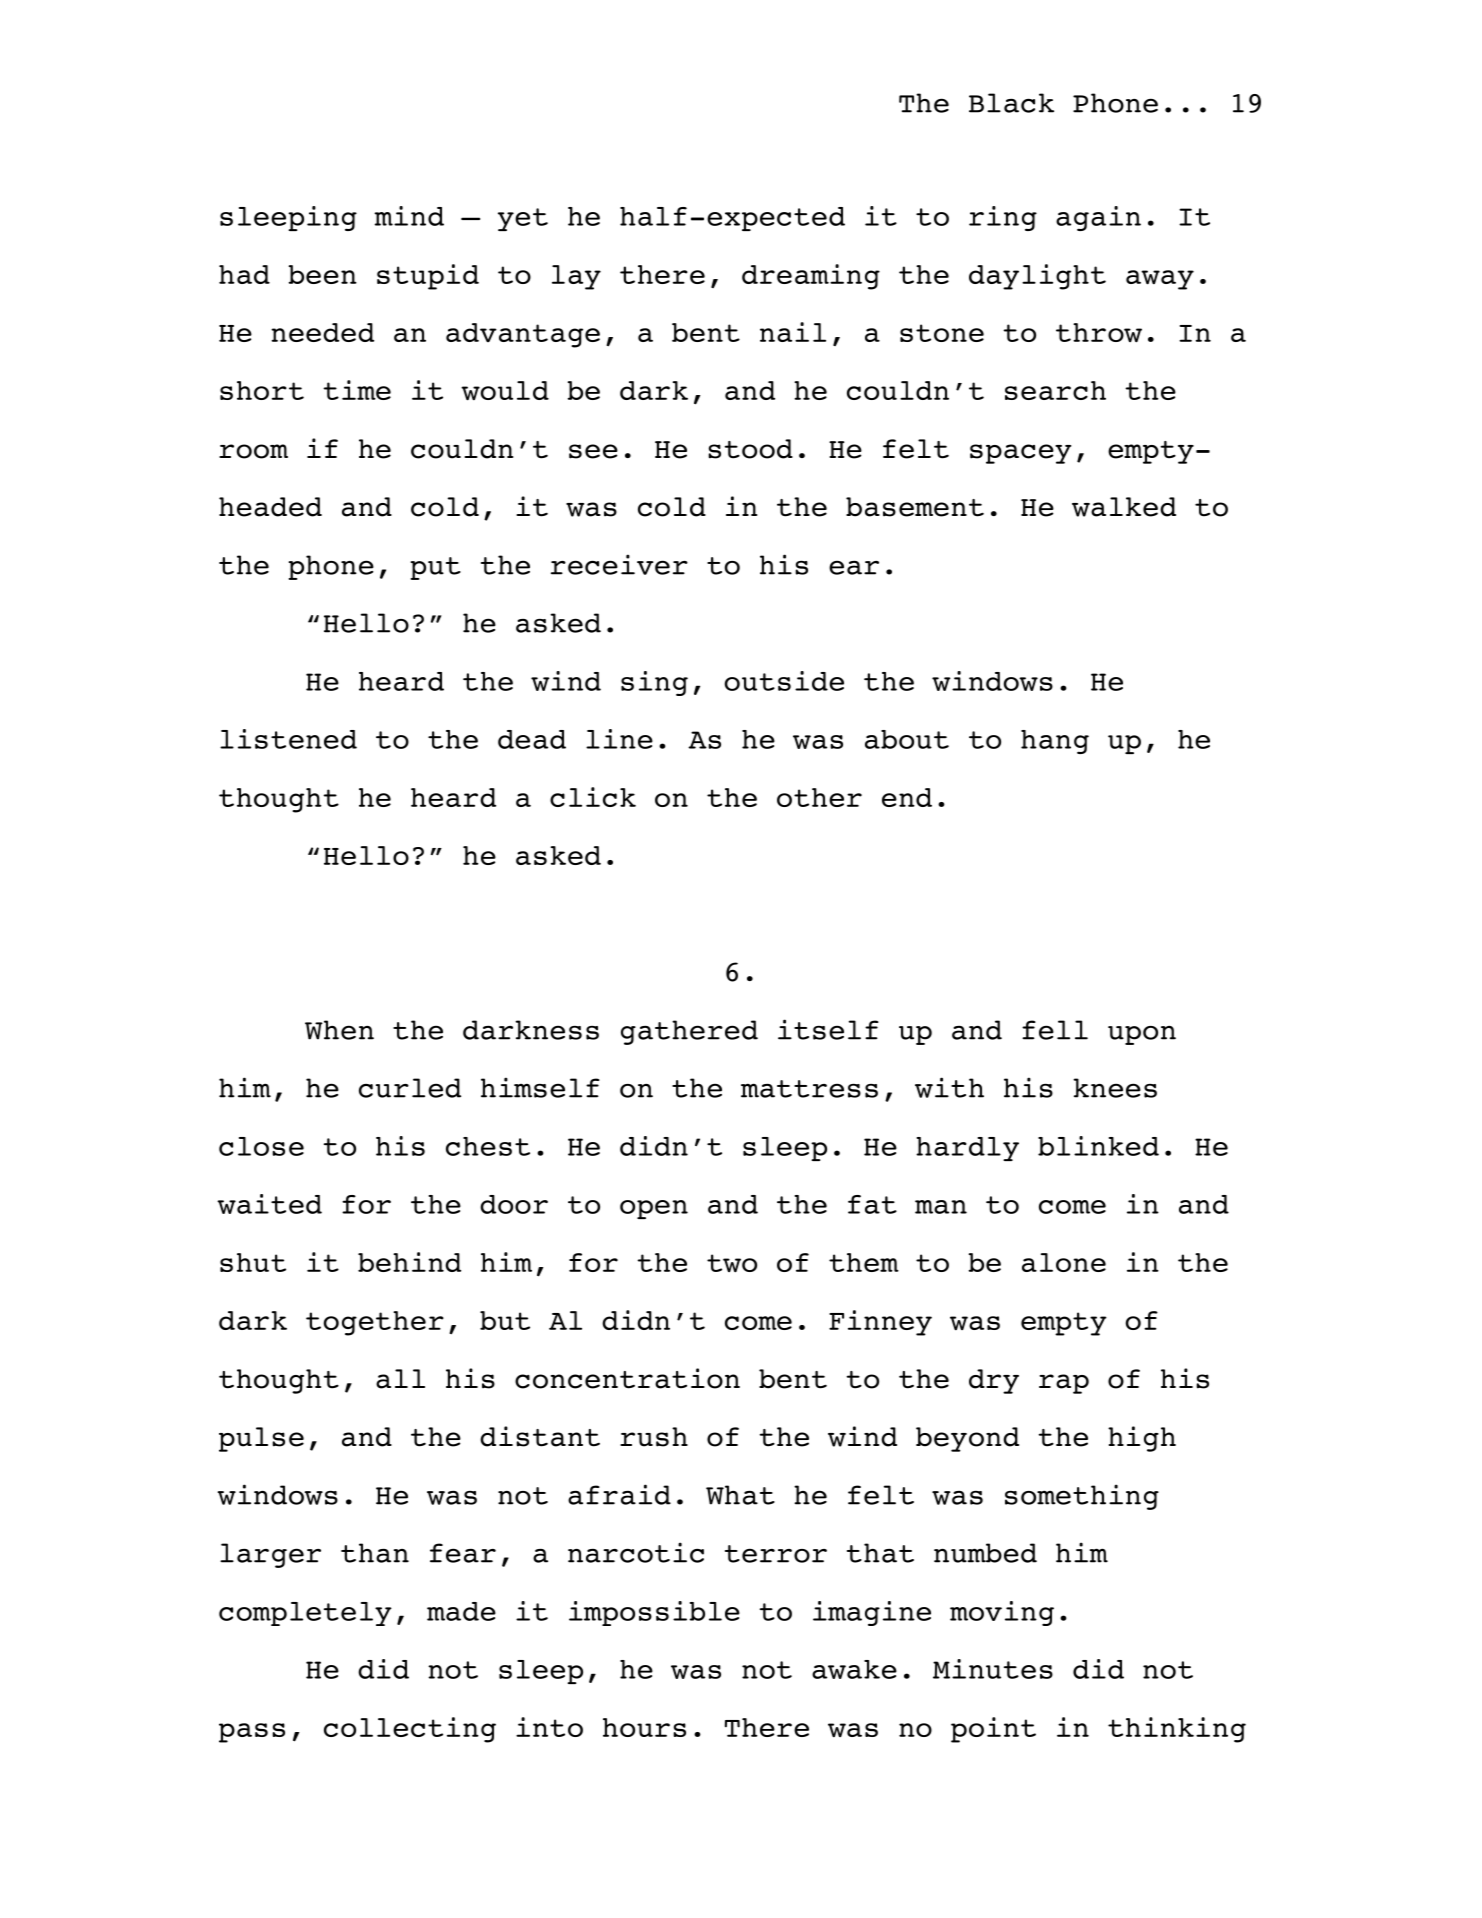  I want to click on put, so click(435, 568).
